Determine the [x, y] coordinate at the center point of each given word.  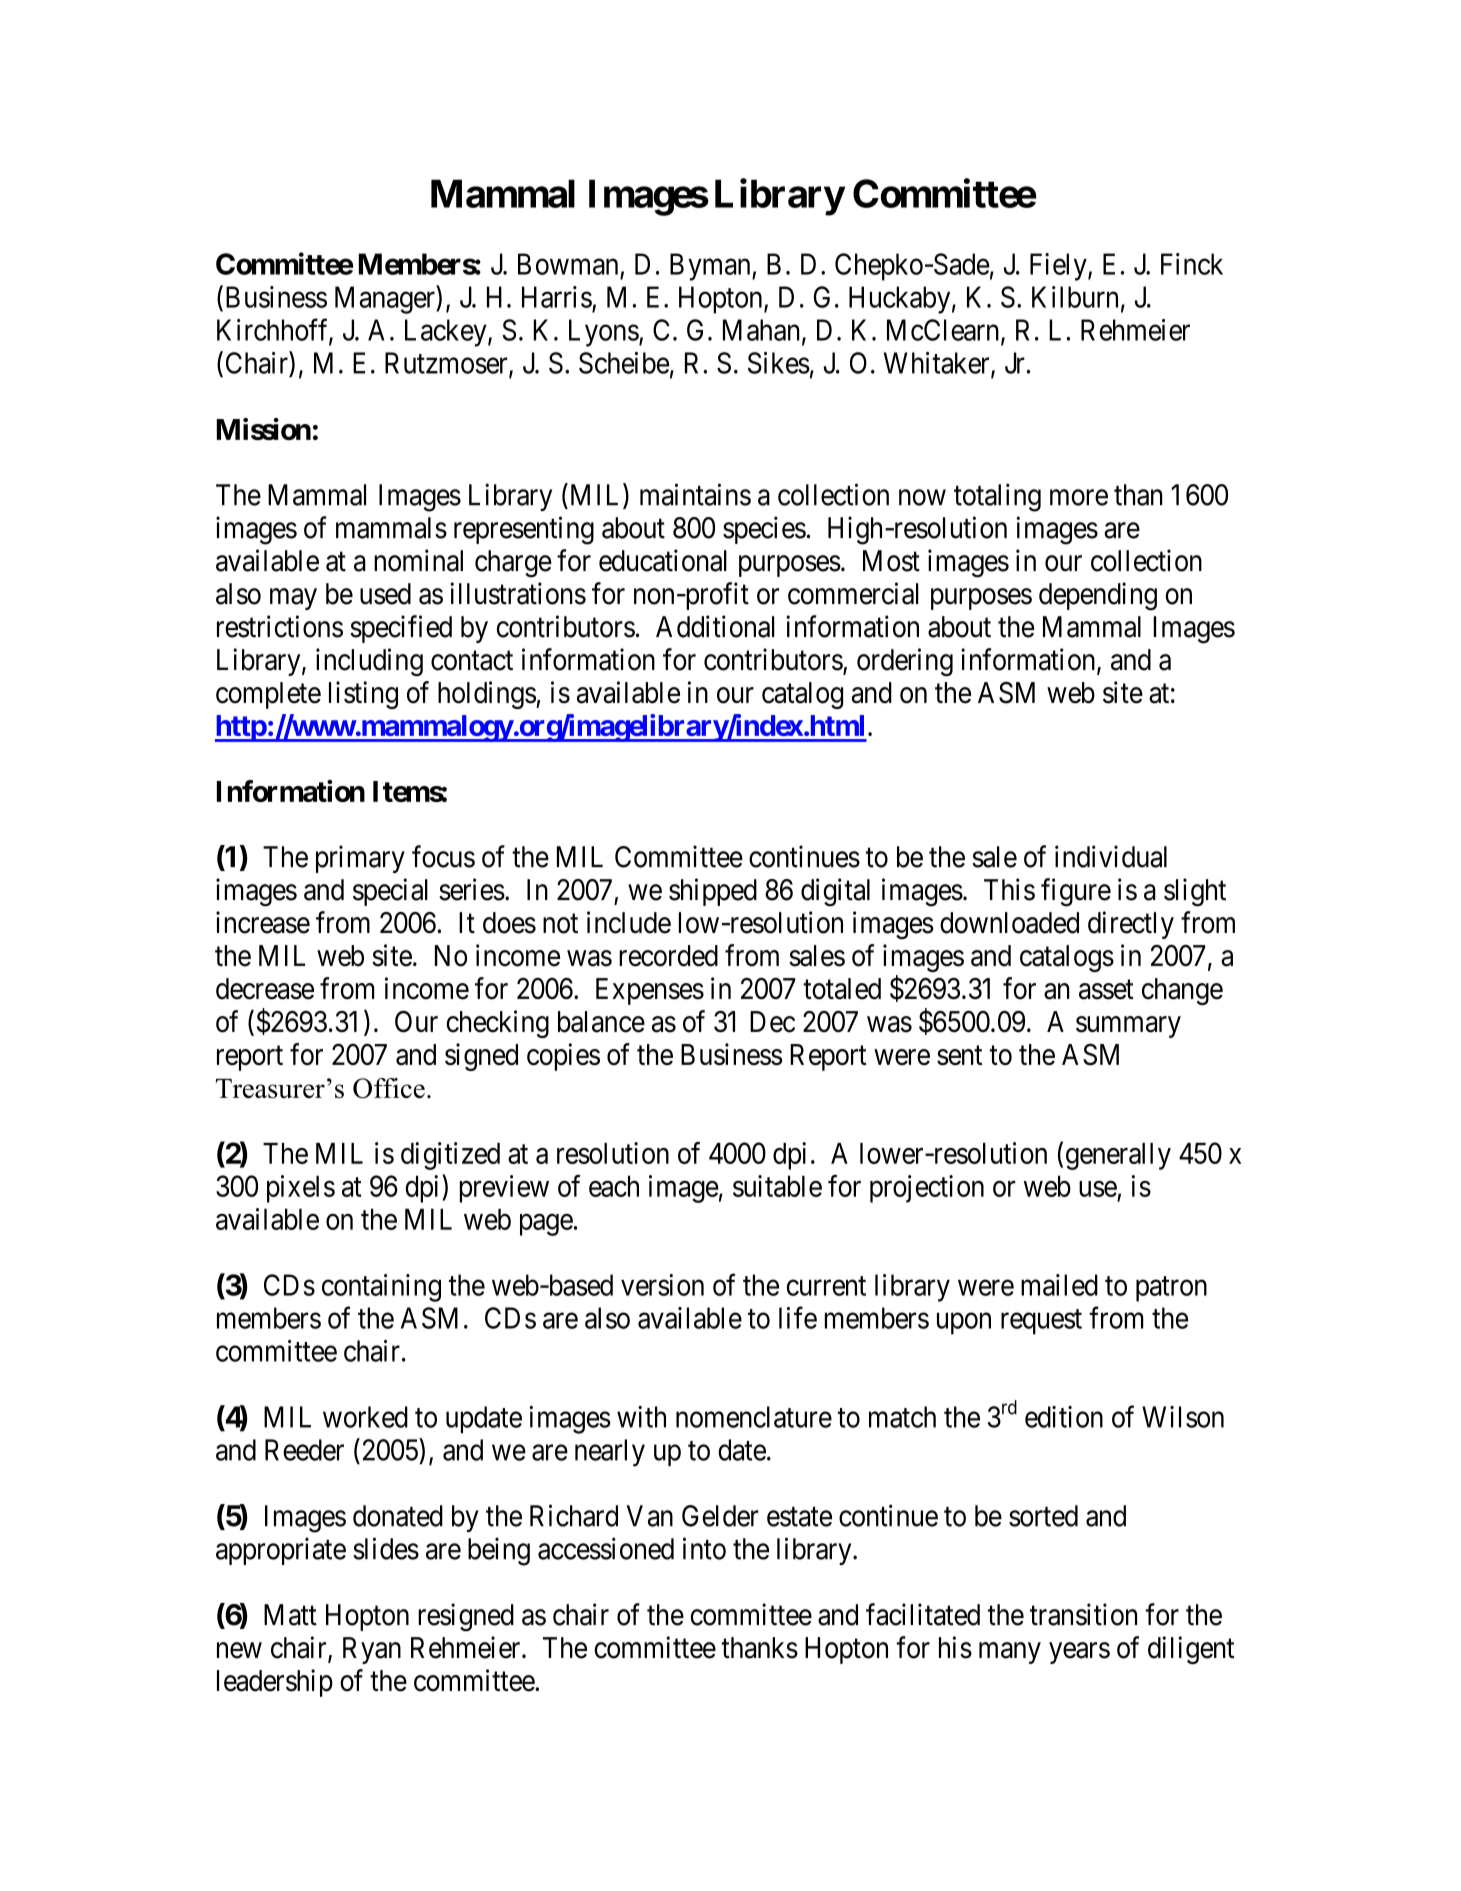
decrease [265, 989]
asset [1106, 990]
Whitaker [938, 364]
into [704, 1548]
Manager [386, 300]
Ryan [372, 1650]
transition [1083, 1614]
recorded [668, 956]
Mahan [761, 330]
